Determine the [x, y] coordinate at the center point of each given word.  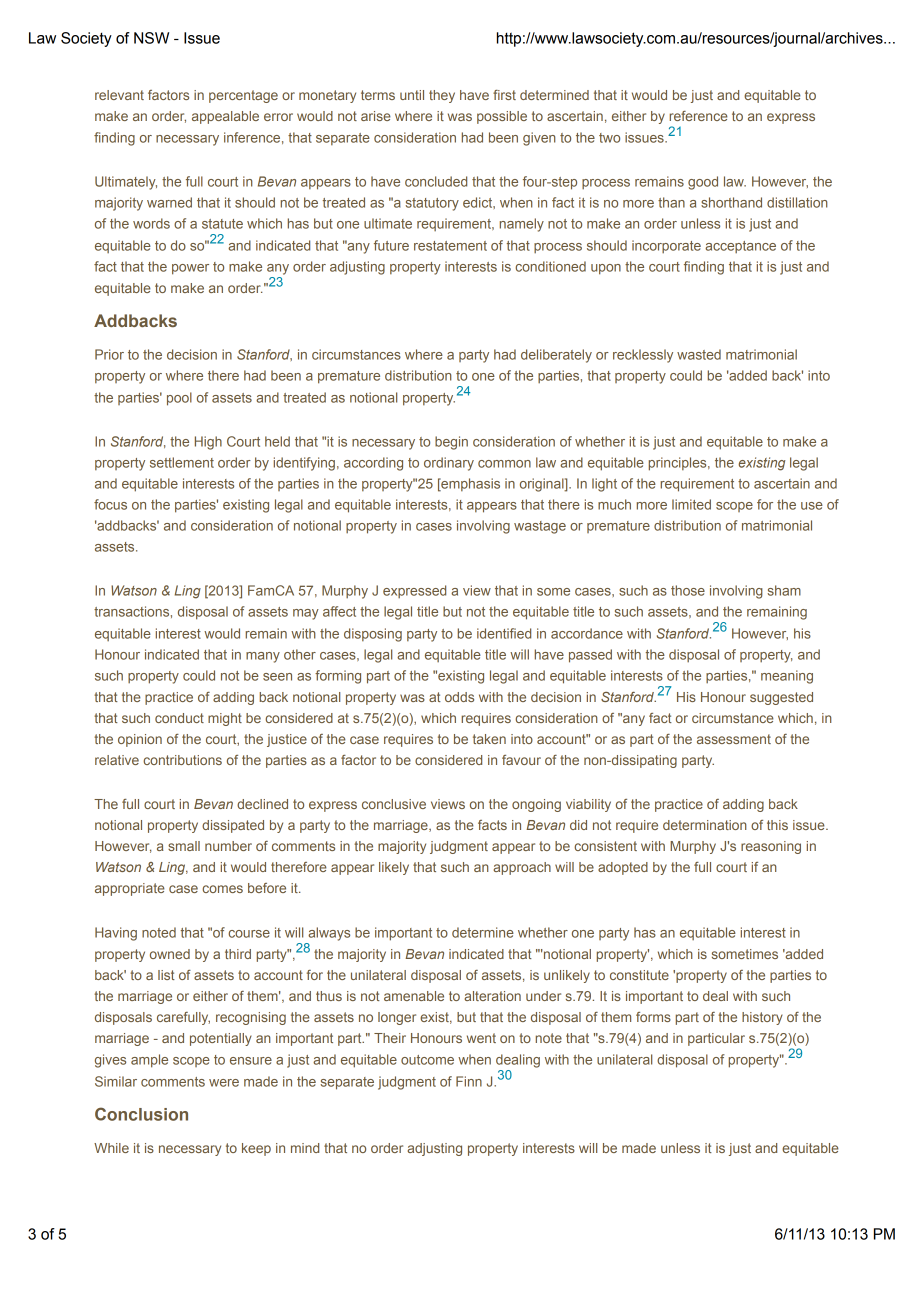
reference [698, 116]
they [442, 96]
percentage [243, 96]
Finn [469, 1081]
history [762, 1018]
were [224, 1083]
